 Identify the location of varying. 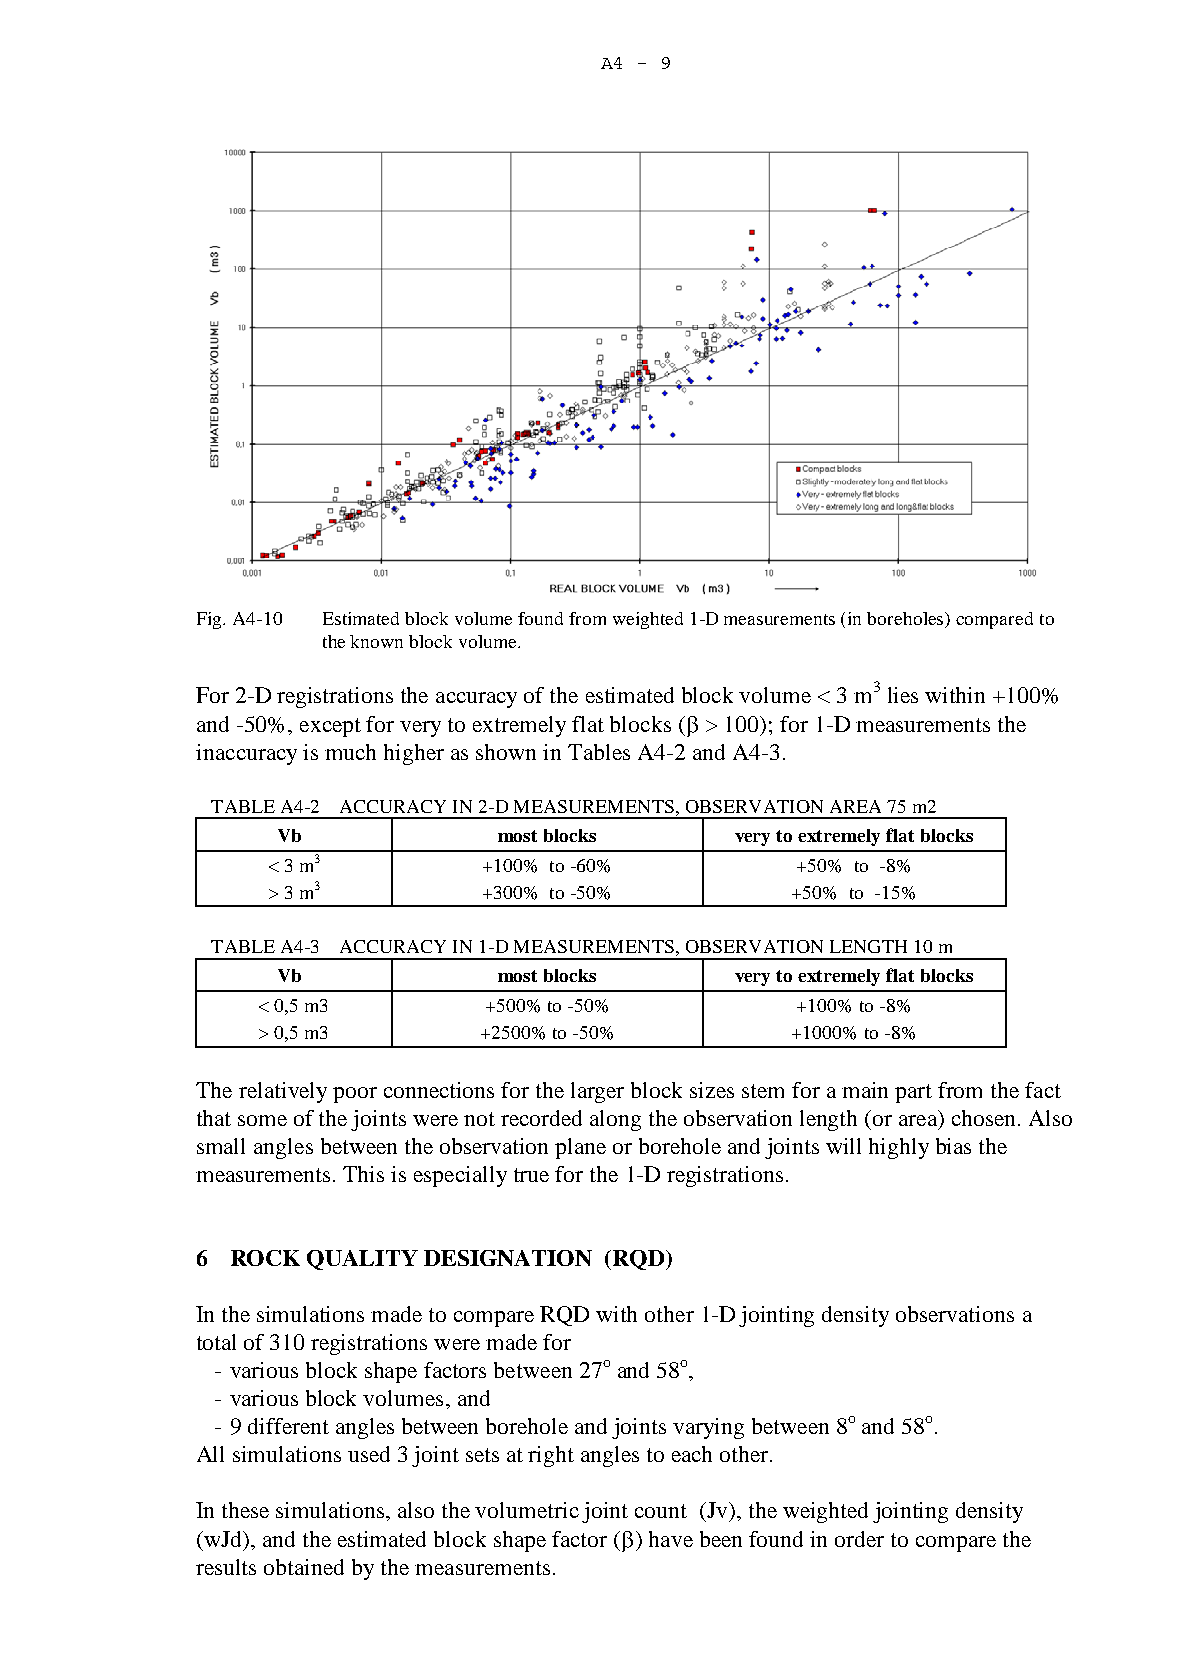
(708, 1428).
